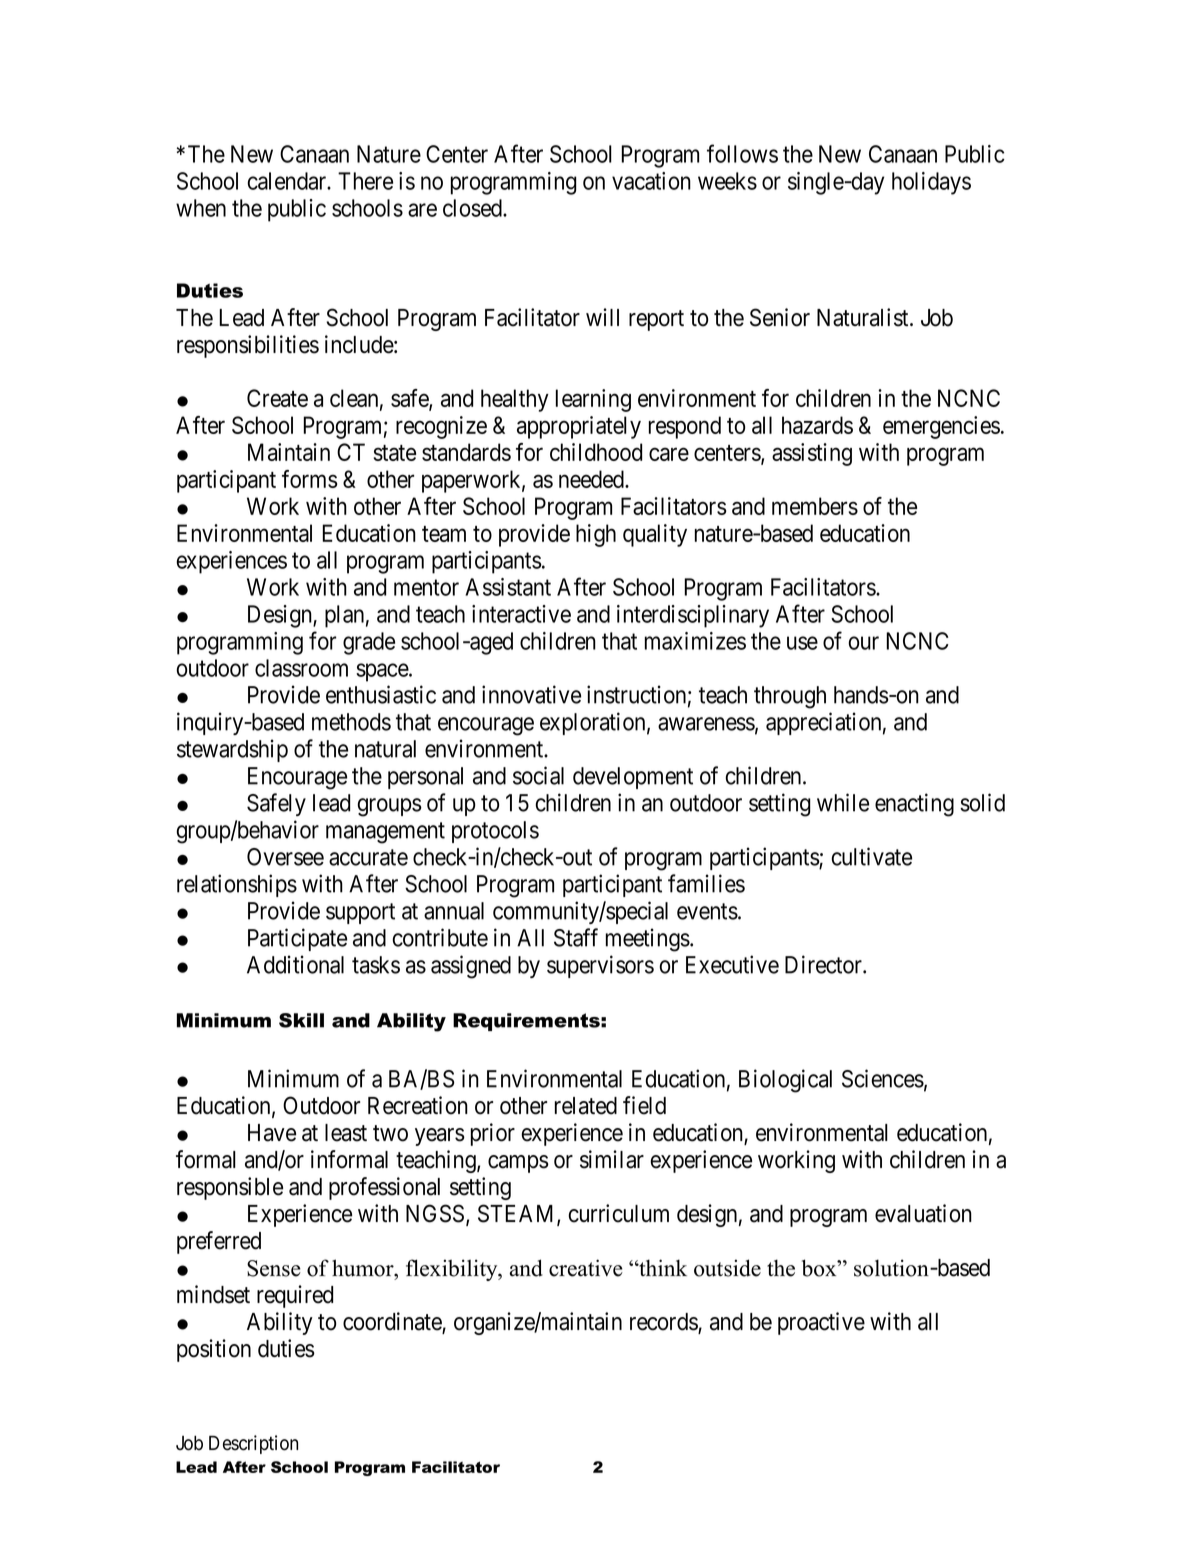 The width and height of the screenshot is (1196, 1548). What do you see at coordinates (651, 181) in the screenshot?
I see `vacation` at bounding box center [651, 181].
